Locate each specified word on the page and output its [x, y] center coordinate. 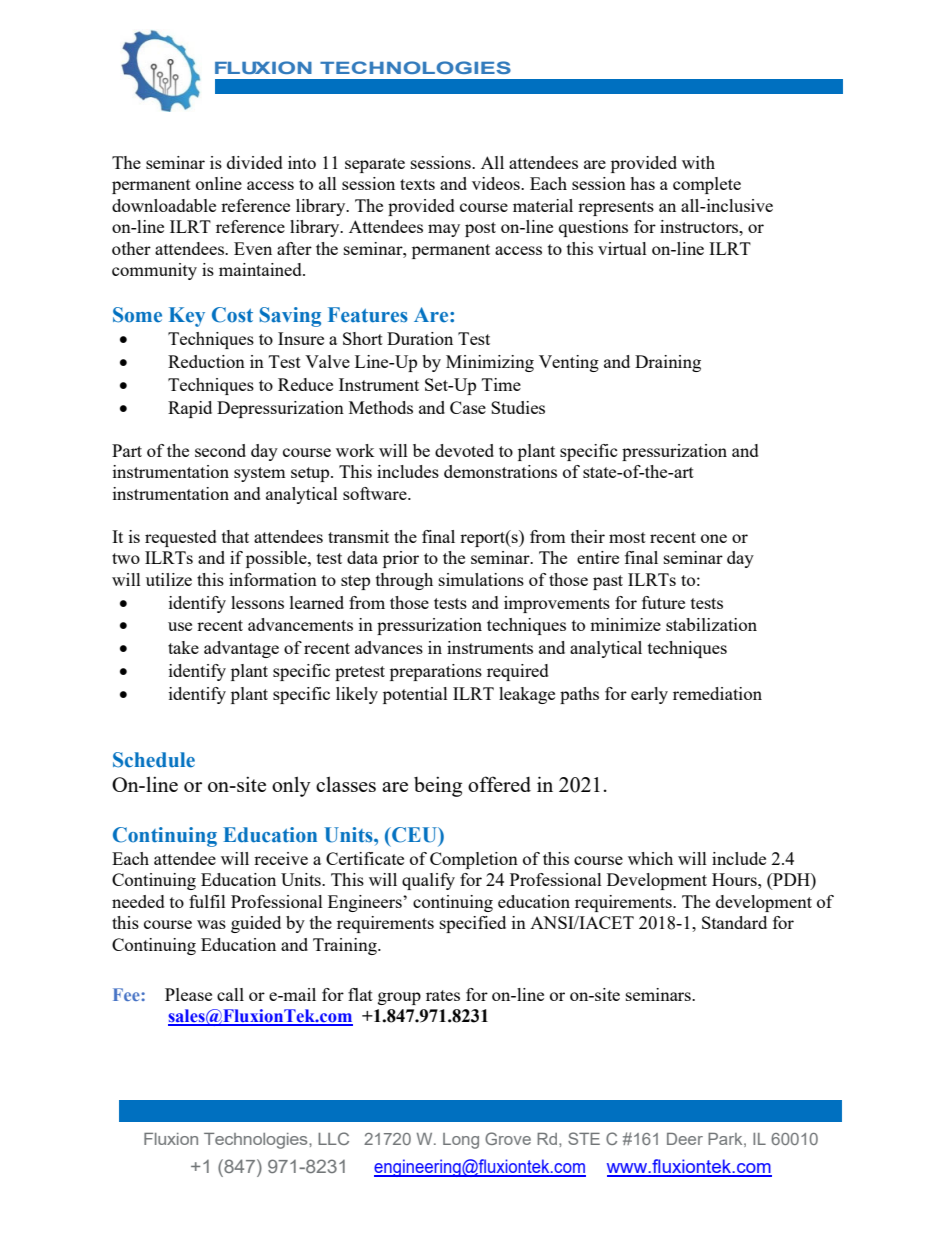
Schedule [154, 760]
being [438, 786]
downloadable [164, 205]
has [642, 183]
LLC [333, 1138]
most [627, 537]
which [650, 858]
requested [181, 538]
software [376, 493]
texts [417, 184]
